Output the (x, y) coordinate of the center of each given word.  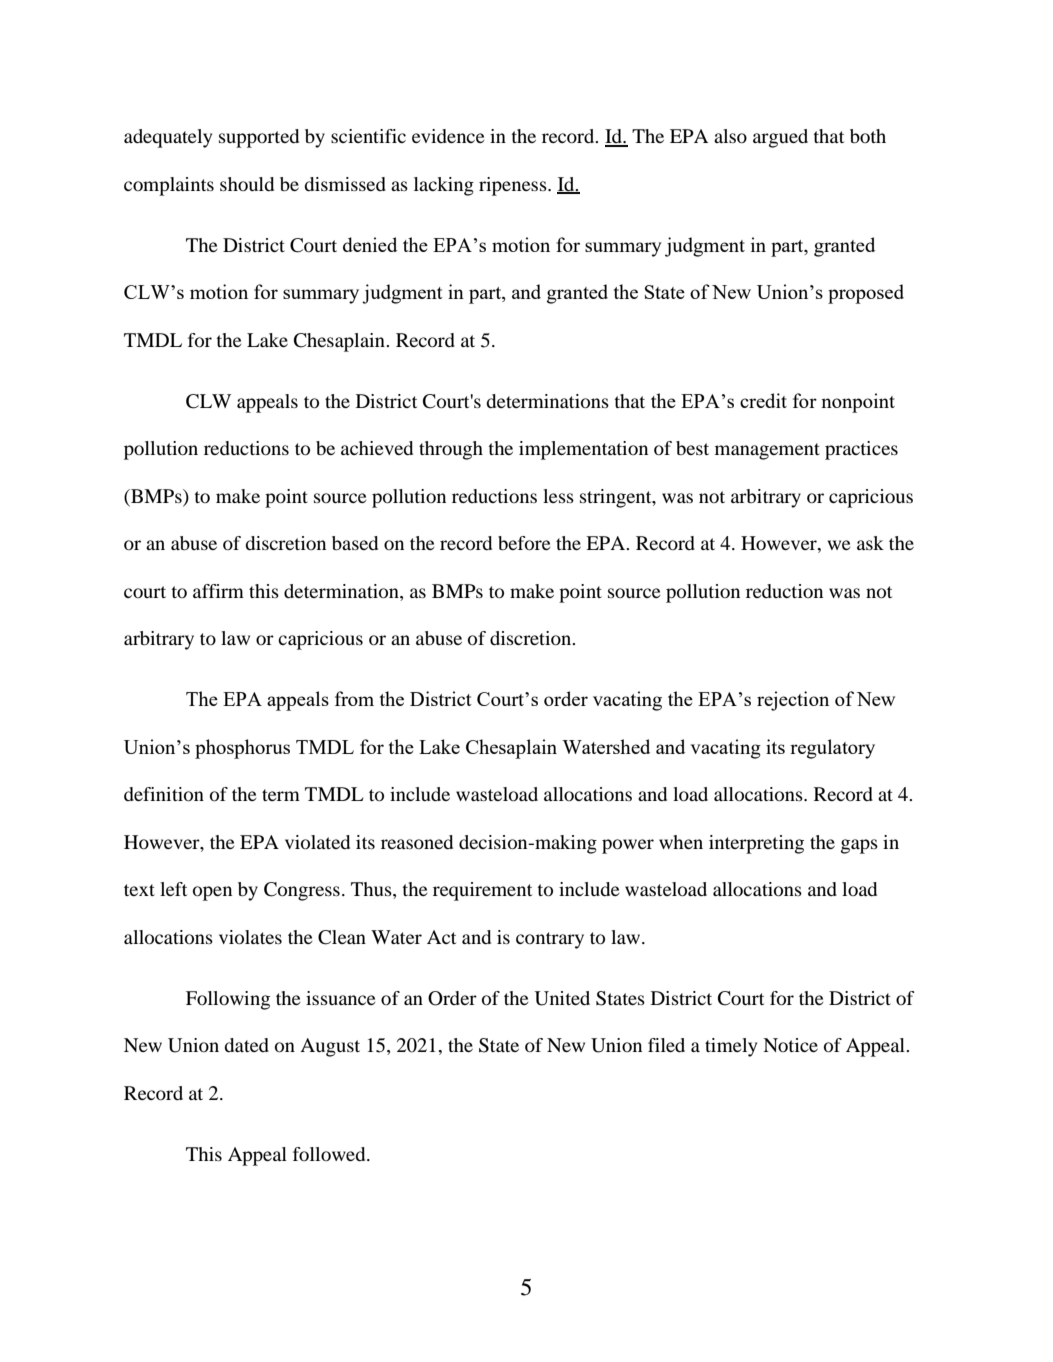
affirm (218, 591)
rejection (793, 701)
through (451, 450)
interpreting (756, 844)
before (524, 543)
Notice (790, 1045)
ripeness (514, 186)
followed (330, 1154)
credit (763, 400)
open (212, 893)
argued (780, 138)
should (247, 184)
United (562, 998)
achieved (377, 448)
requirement (482, 891)
